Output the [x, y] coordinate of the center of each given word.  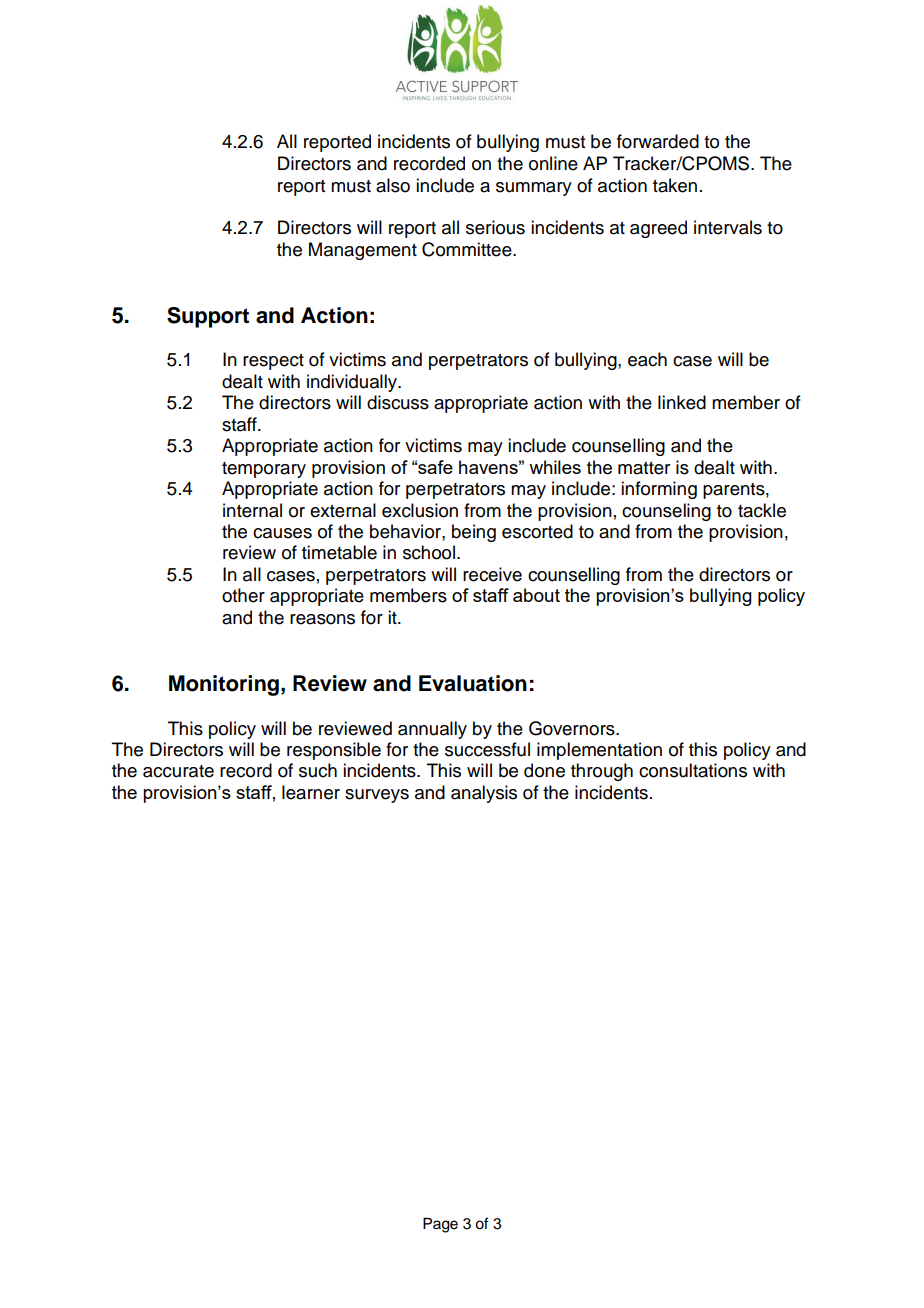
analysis [484, 794]
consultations [693, 770]
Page [440, 1225]
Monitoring [224, 685]
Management [363, 251]
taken [675, 185]
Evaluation [473, 683]
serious [495, 227]
